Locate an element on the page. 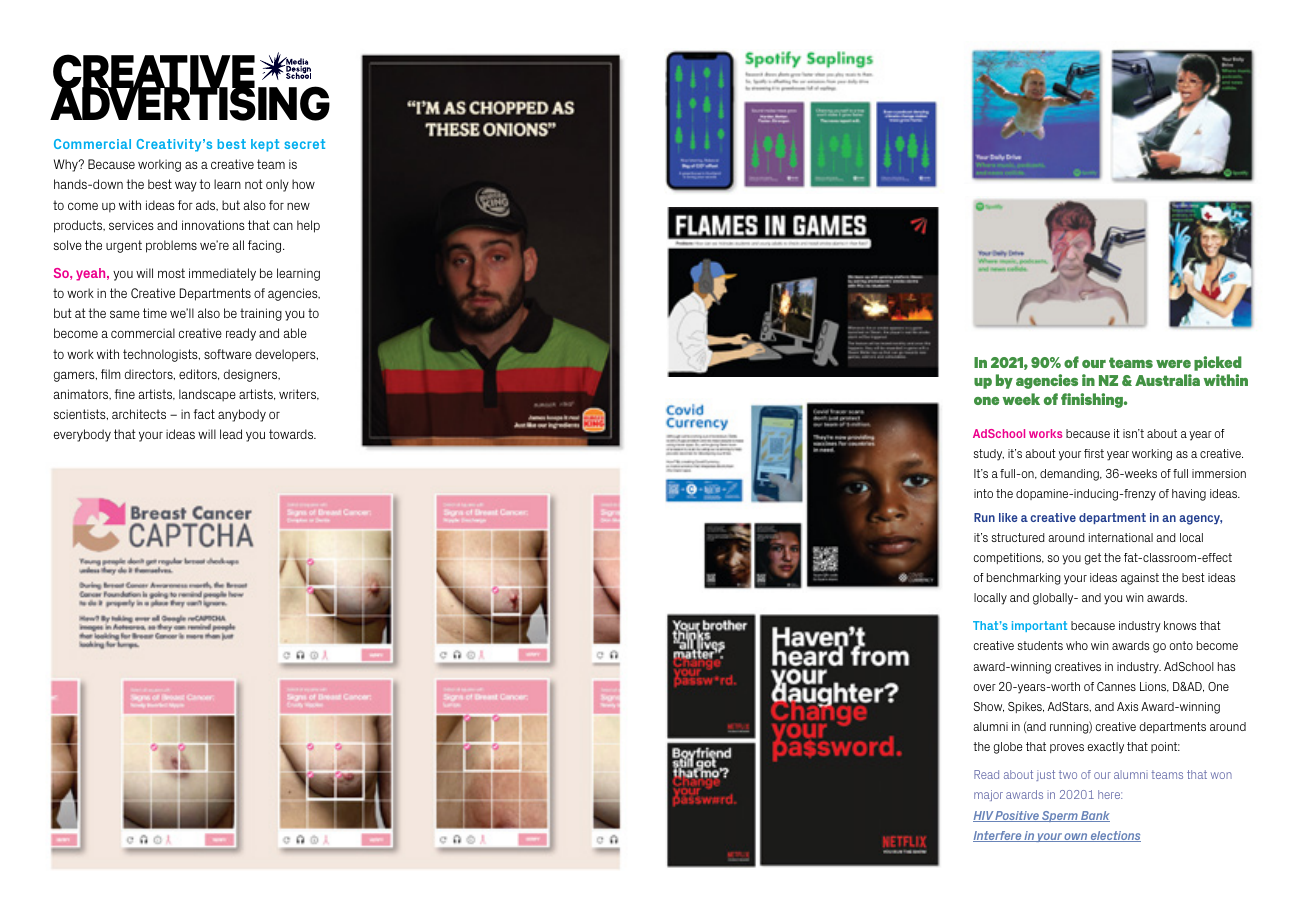 The width and height of the image is (1308, 924). lead is located at coordinates (231, 434).
